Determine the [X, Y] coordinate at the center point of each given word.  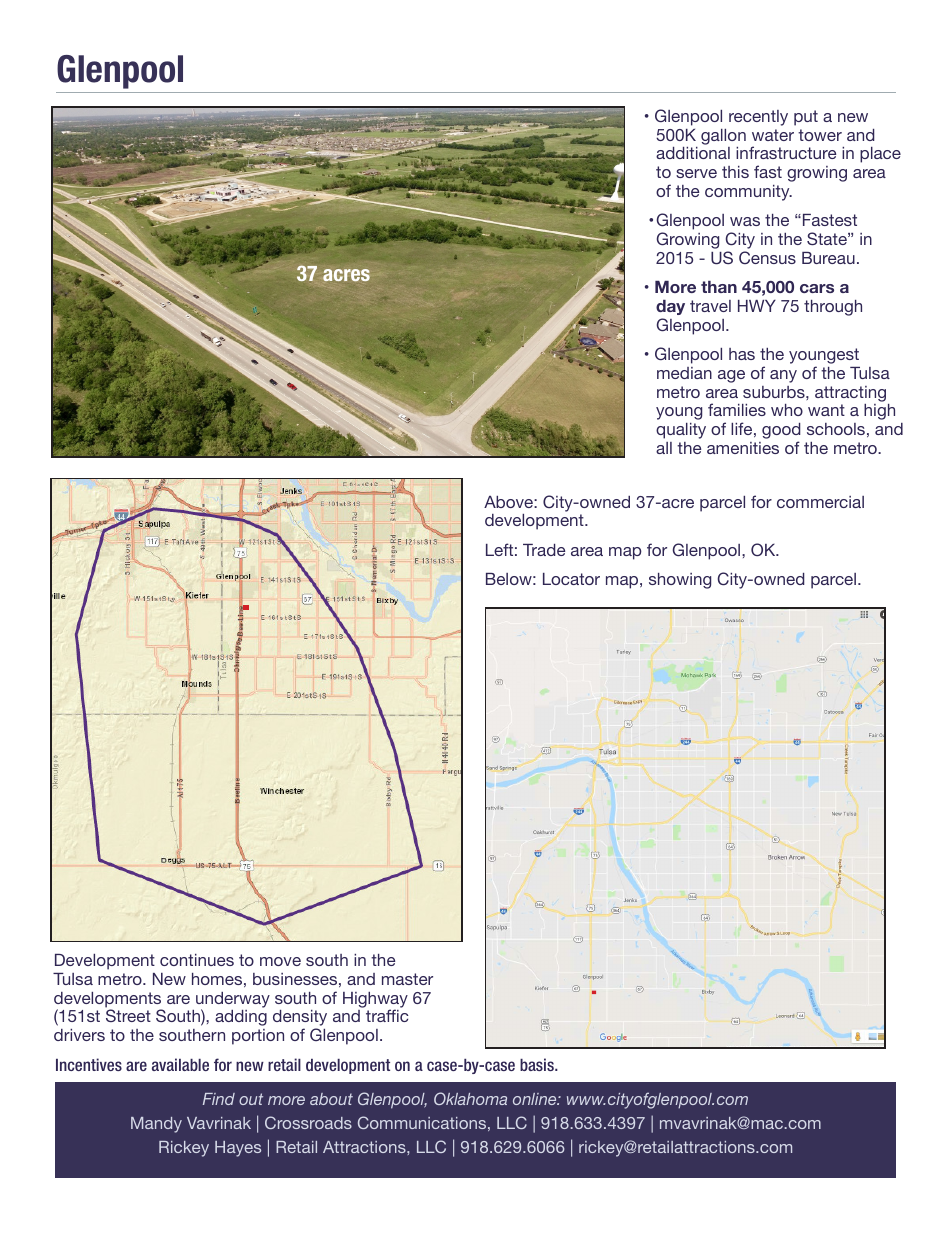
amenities [743, 448]
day [670, 307]
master [407, 979]
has [742, 354]
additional [693, 153]
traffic [387, 1015]
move [280, 961]
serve [696, 173]
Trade [544, 550]
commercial [820, 502]
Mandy [156, 1125]
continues [197, 960]
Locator [571, 579]
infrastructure [786, 152]
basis [538, 1064]
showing [680, 581]
